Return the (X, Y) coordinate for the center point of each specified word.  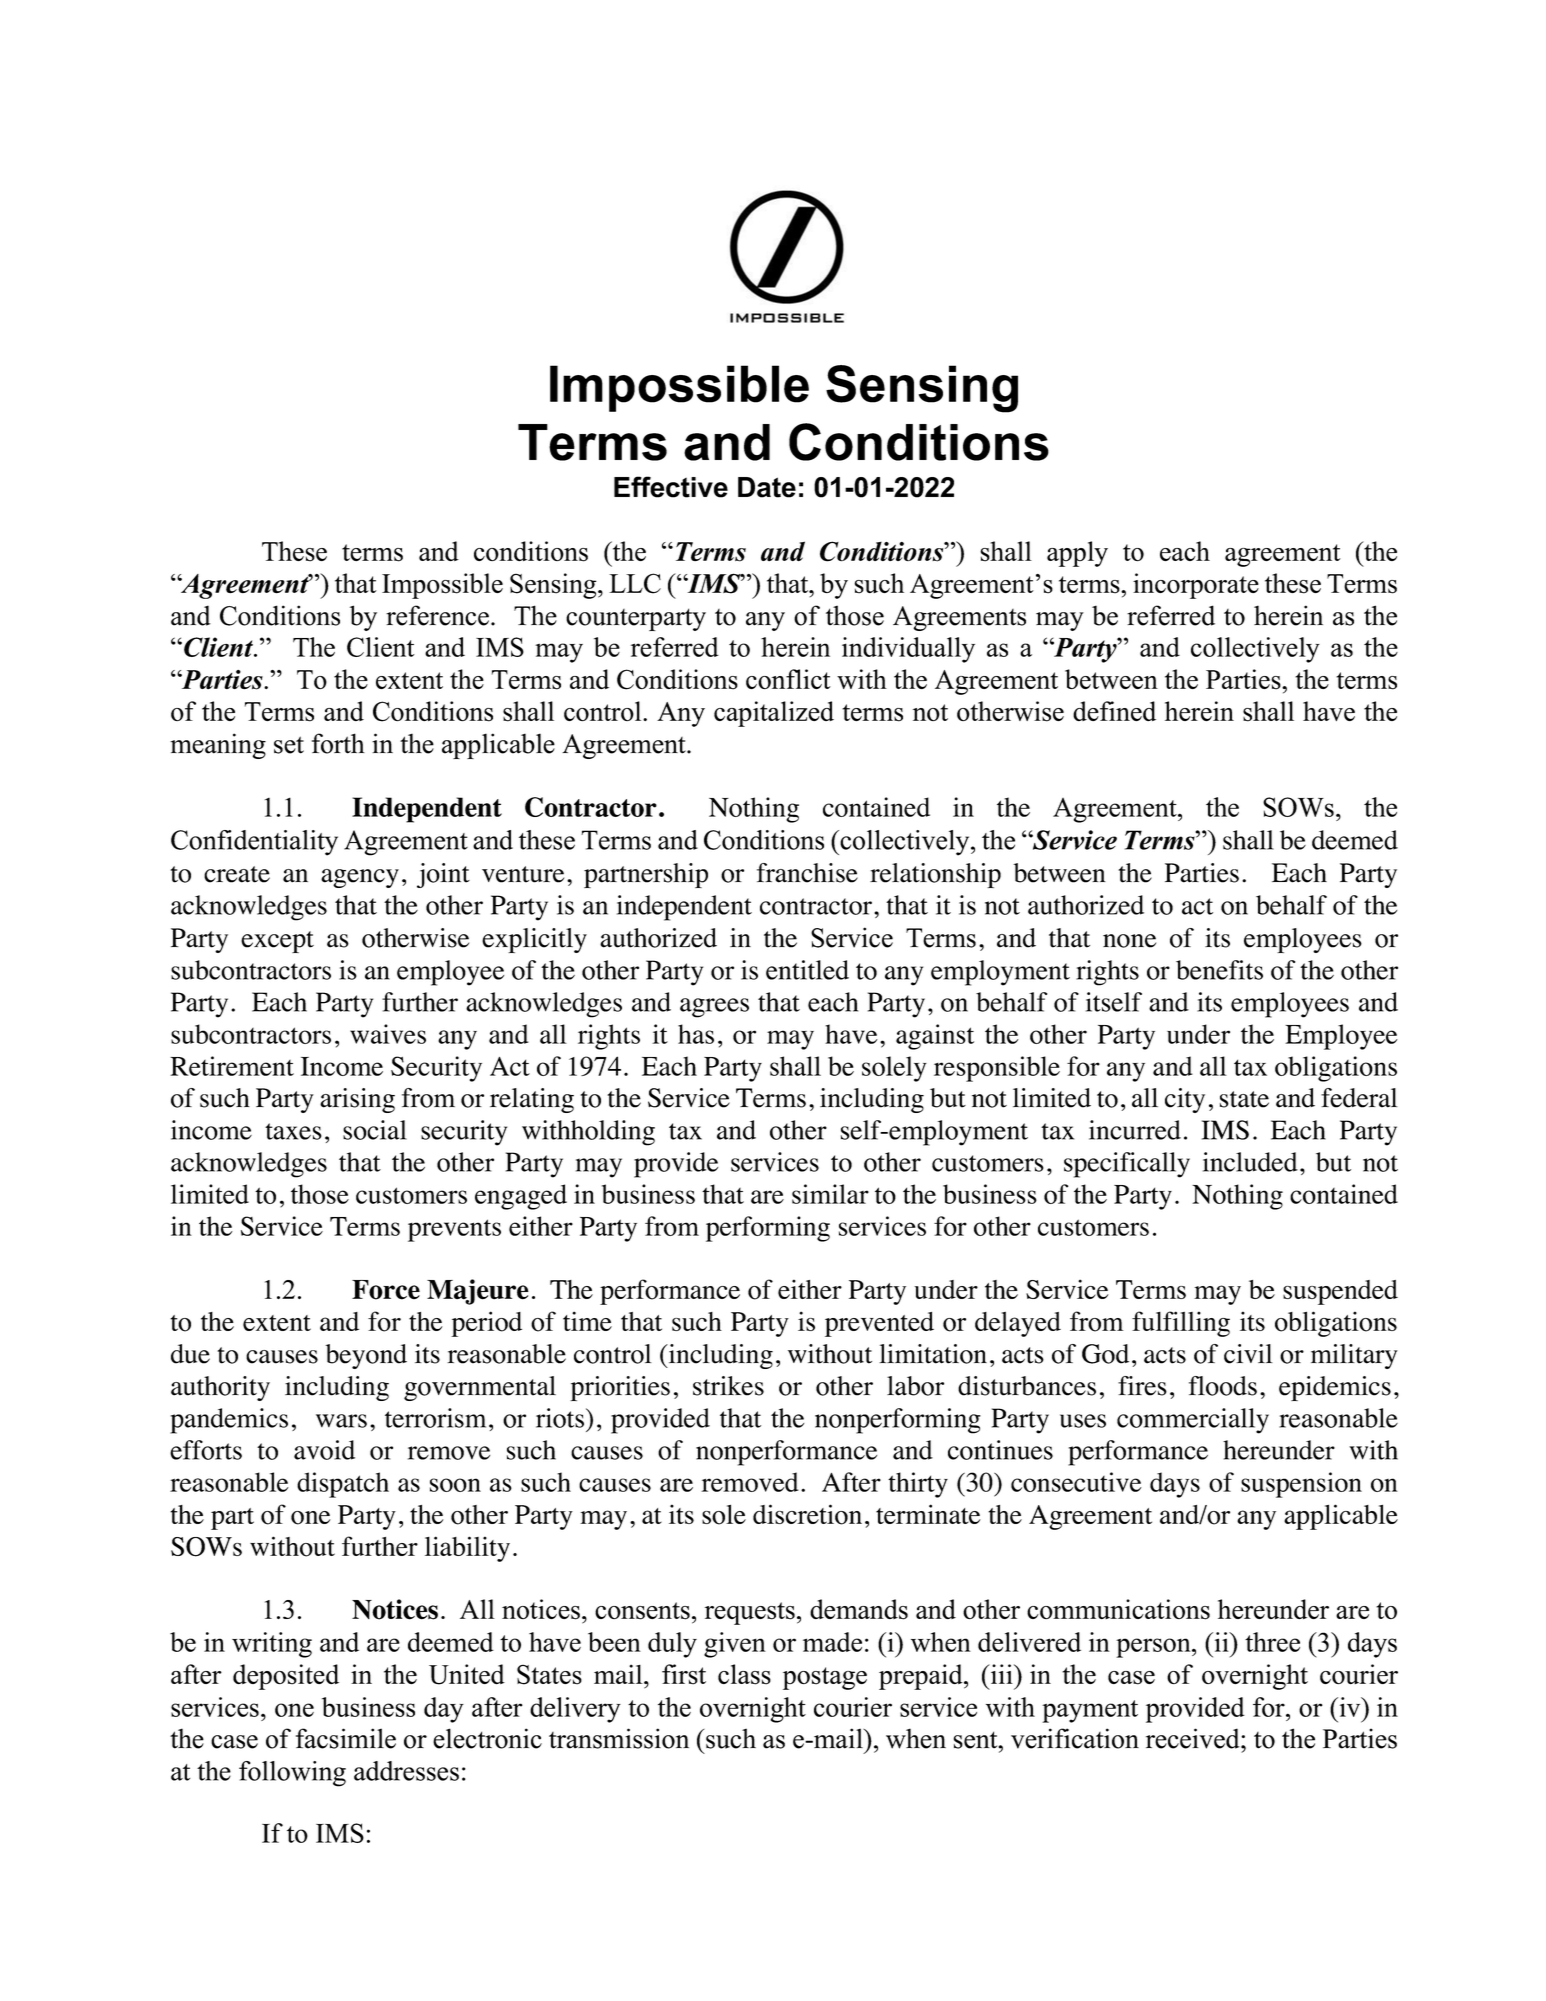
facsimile (346, 1738)
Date (767, 487)
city (1185, 1100)
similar (830, 1194)
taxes (293, 1131)
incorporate (1196, 586)
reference (437, 615)
